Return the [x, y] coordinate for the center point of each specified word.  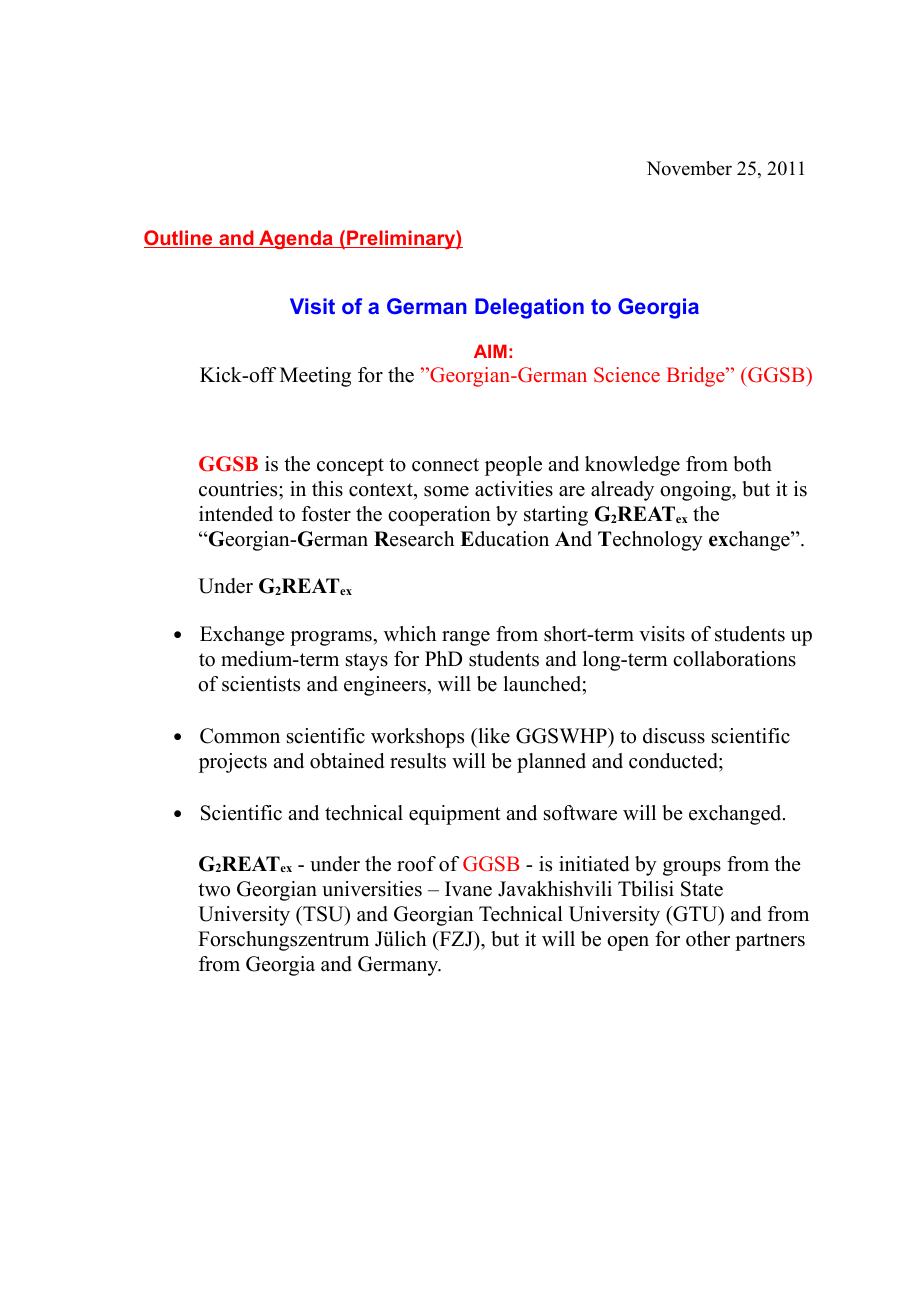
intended [236, 514]
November [689, 168]
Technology [650, 541]
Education [504, 539]
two [214, 890]
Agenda [296, 239]
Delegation [529, 308]
